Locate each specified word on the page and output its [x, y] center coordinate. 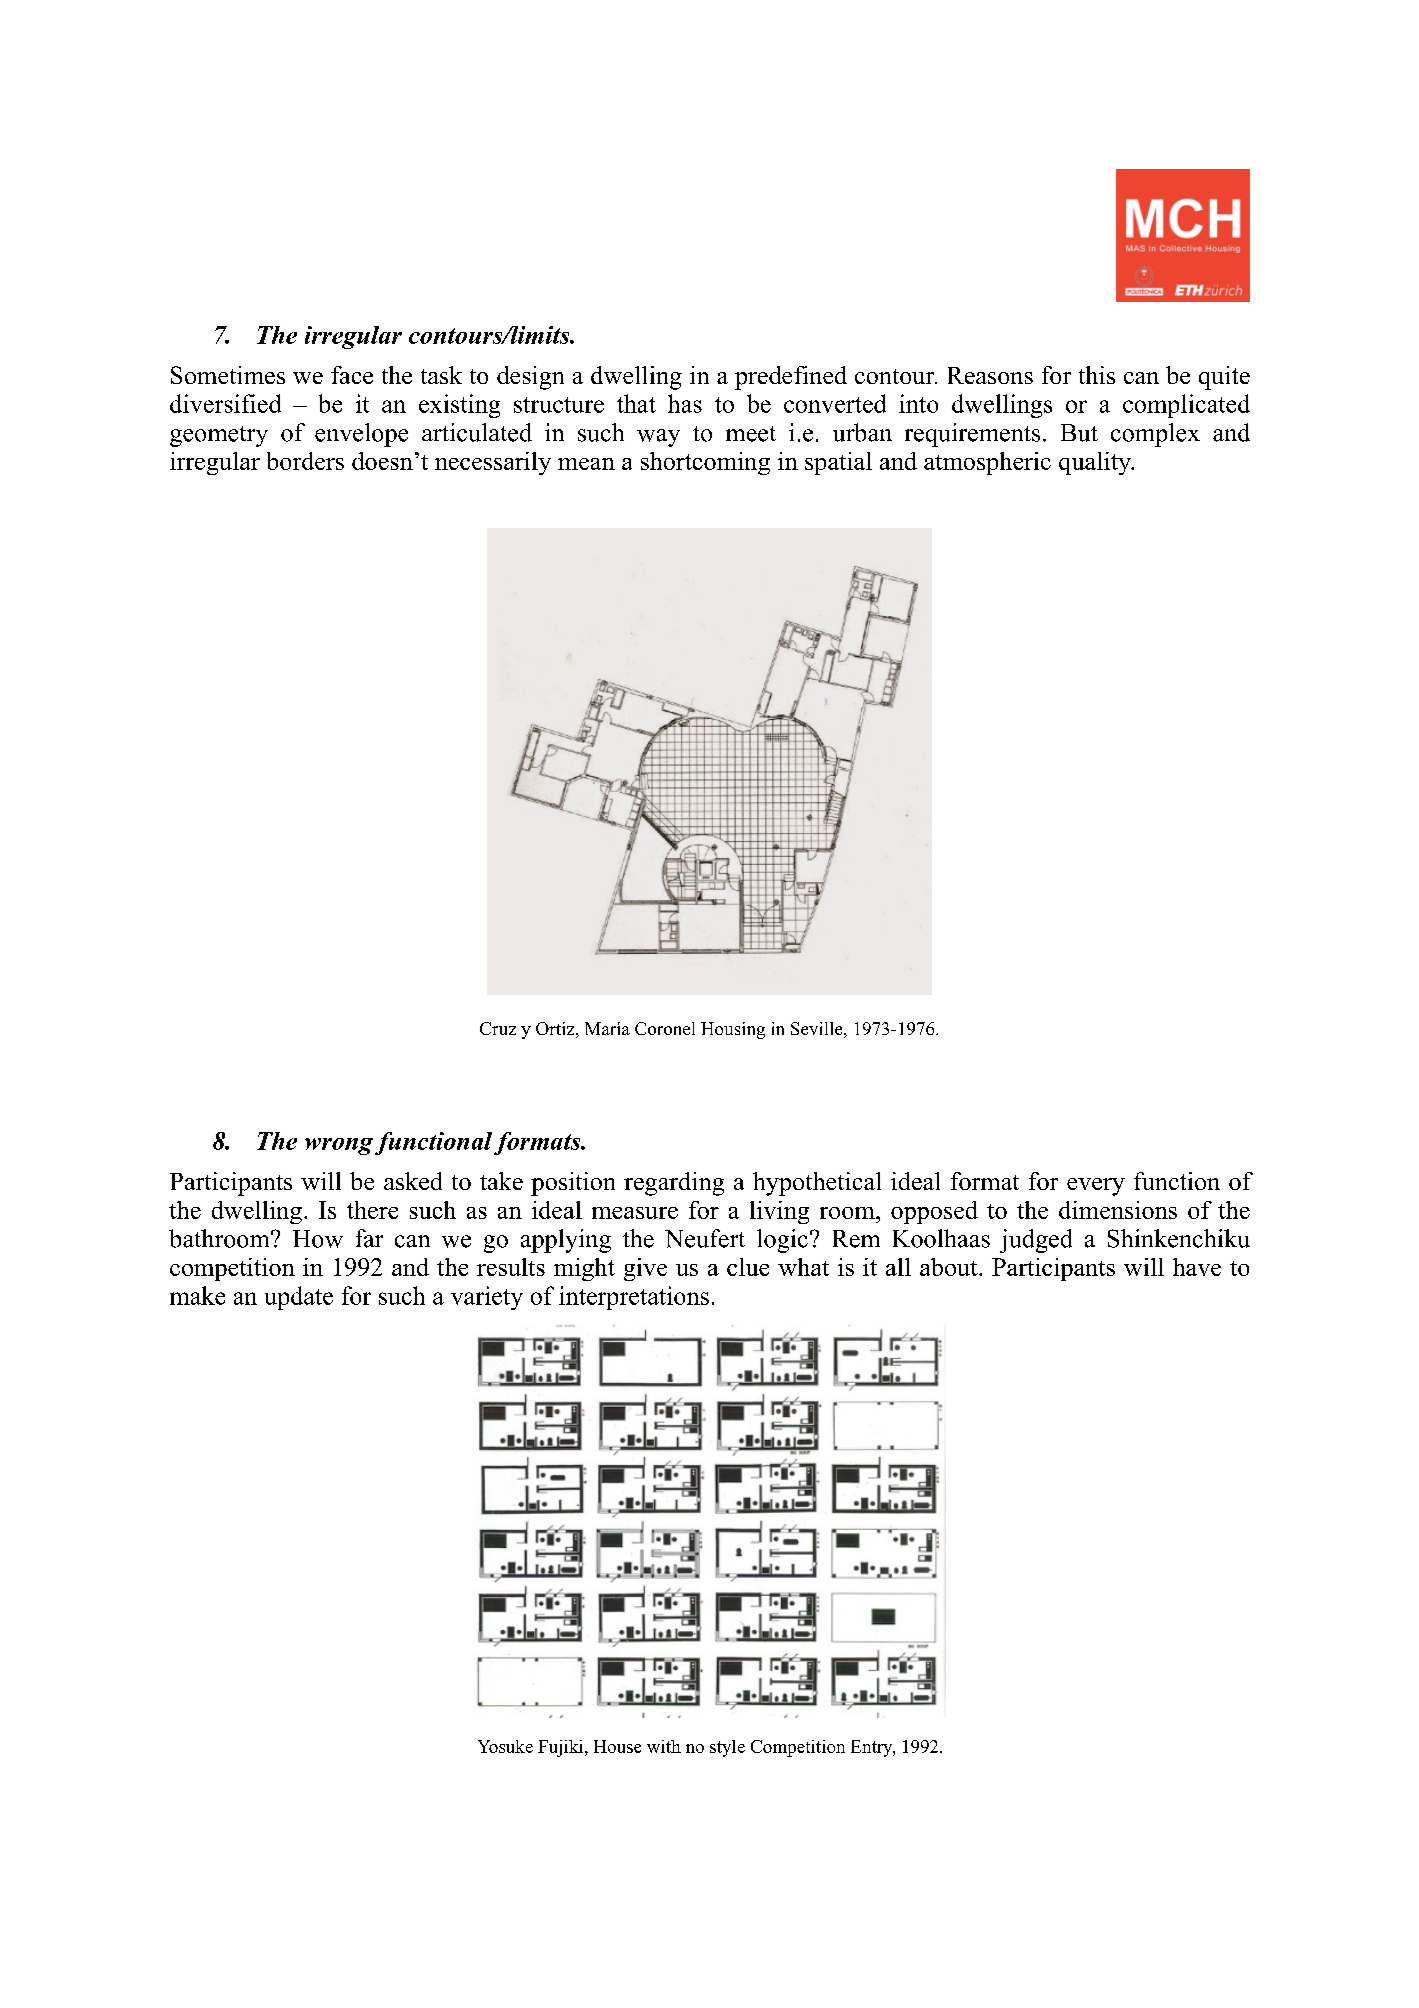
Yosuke [505, 1746]
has [685, 403]
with [664, 1746]
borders [305, 461]
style [727, 1748]
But [1079, 433]
